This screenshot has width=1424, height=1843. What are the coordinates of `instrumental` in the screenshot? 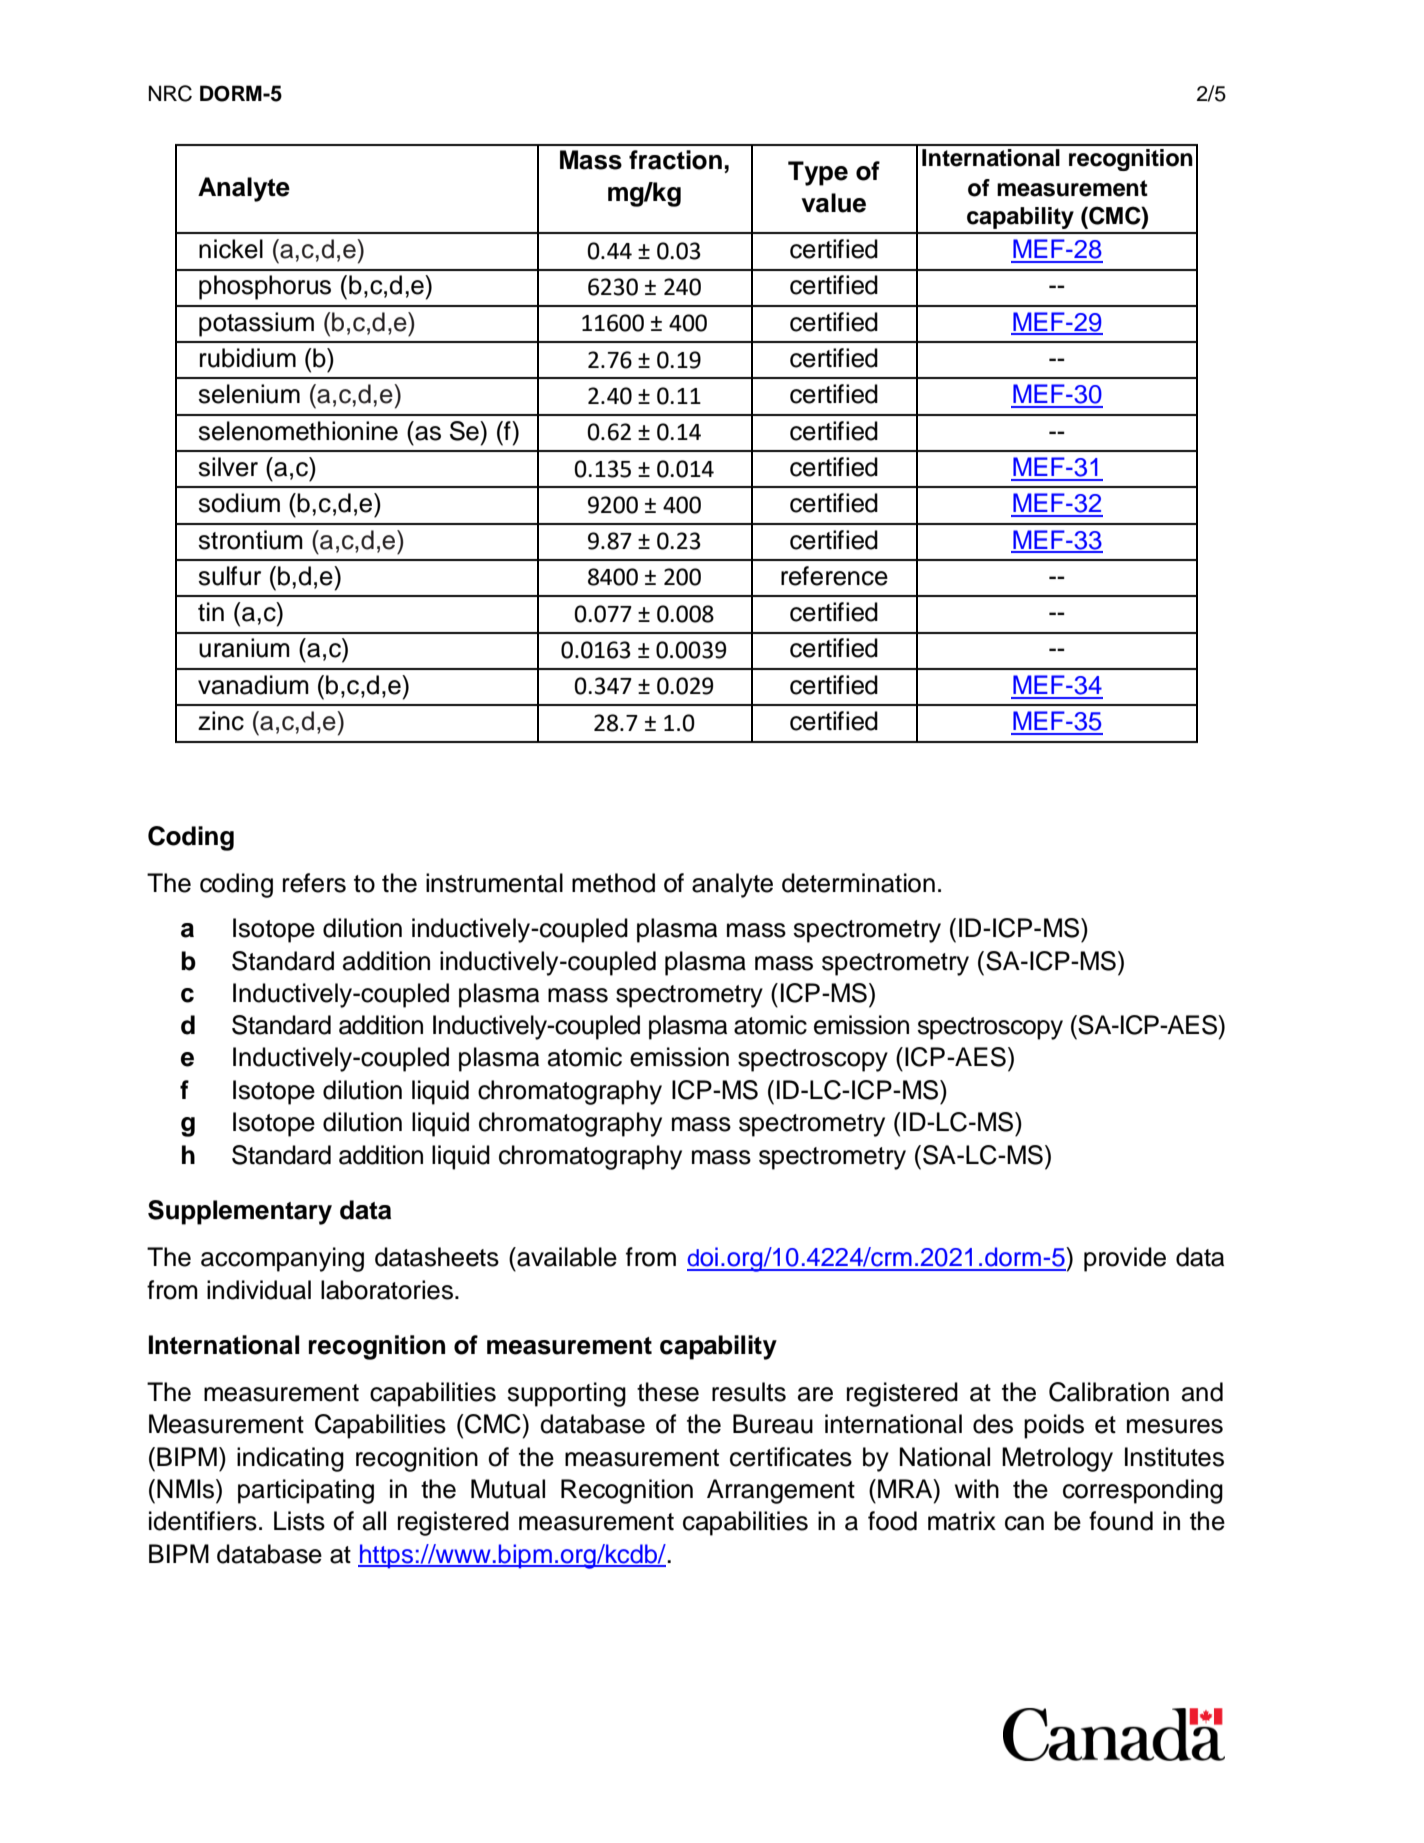 It's located at (494, 883).
